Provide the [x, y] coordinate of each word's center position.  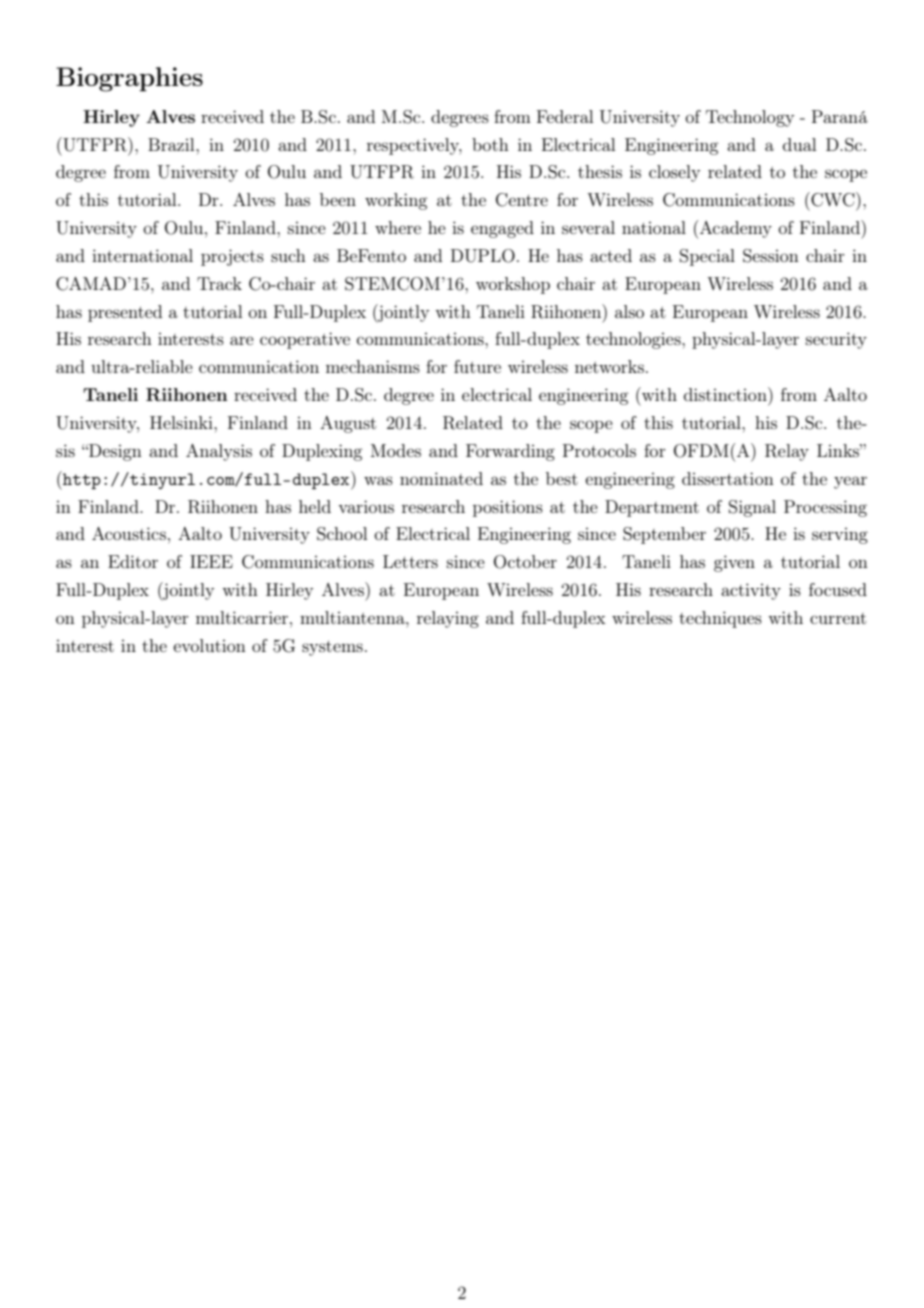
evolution [209, 645]
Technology [750, 118]
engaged [502, 229]
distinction [726, 394]
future [477, 366]
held [315, 506]
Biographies [129, 79]
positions [508, 508]
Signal [752, 508]
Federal [565, 116]
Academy [736, 229]
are [242, 340]
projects [232, 257]
